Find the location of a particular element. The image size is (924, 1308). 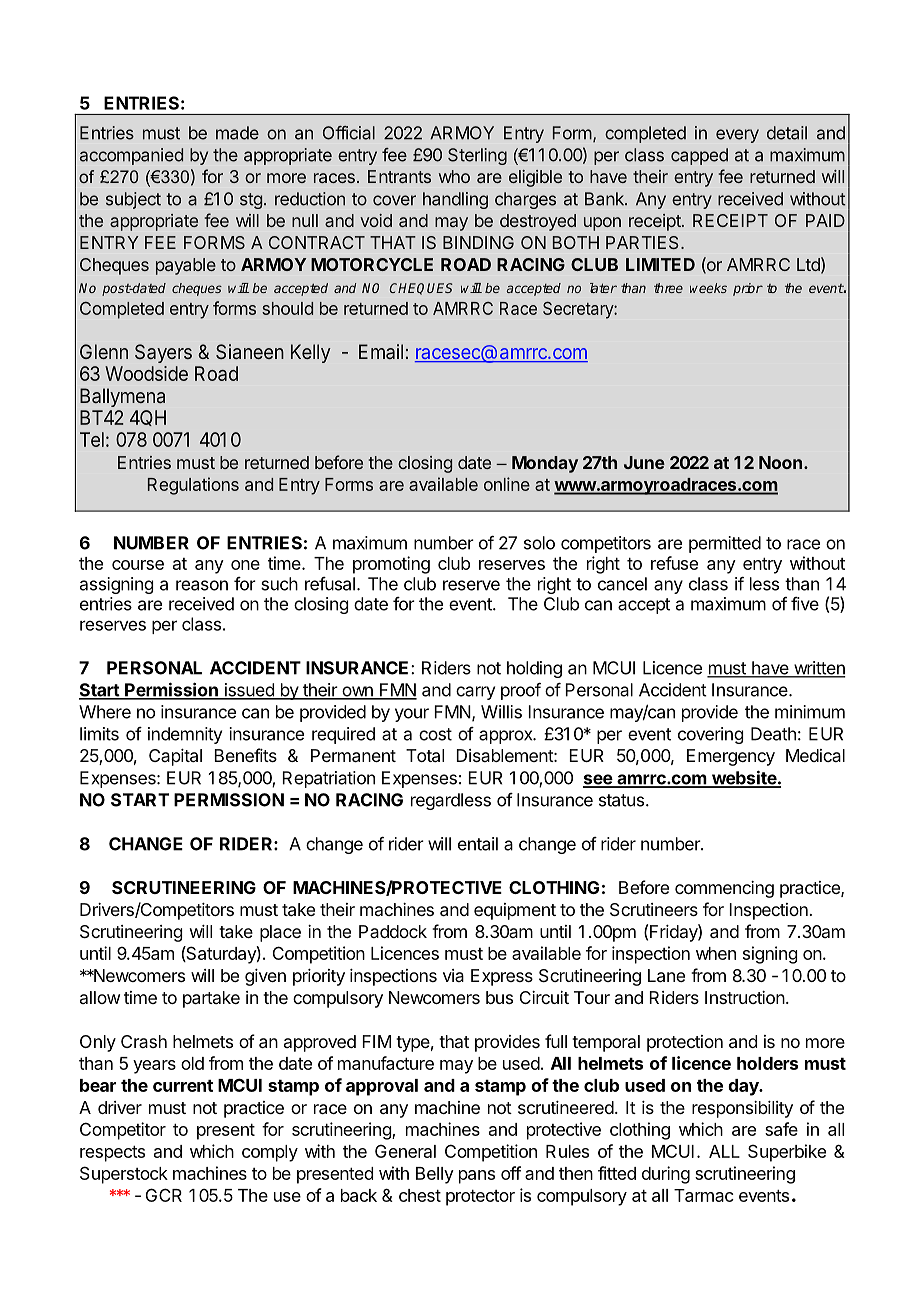

accompanied is located at coordinates (131, 156).
